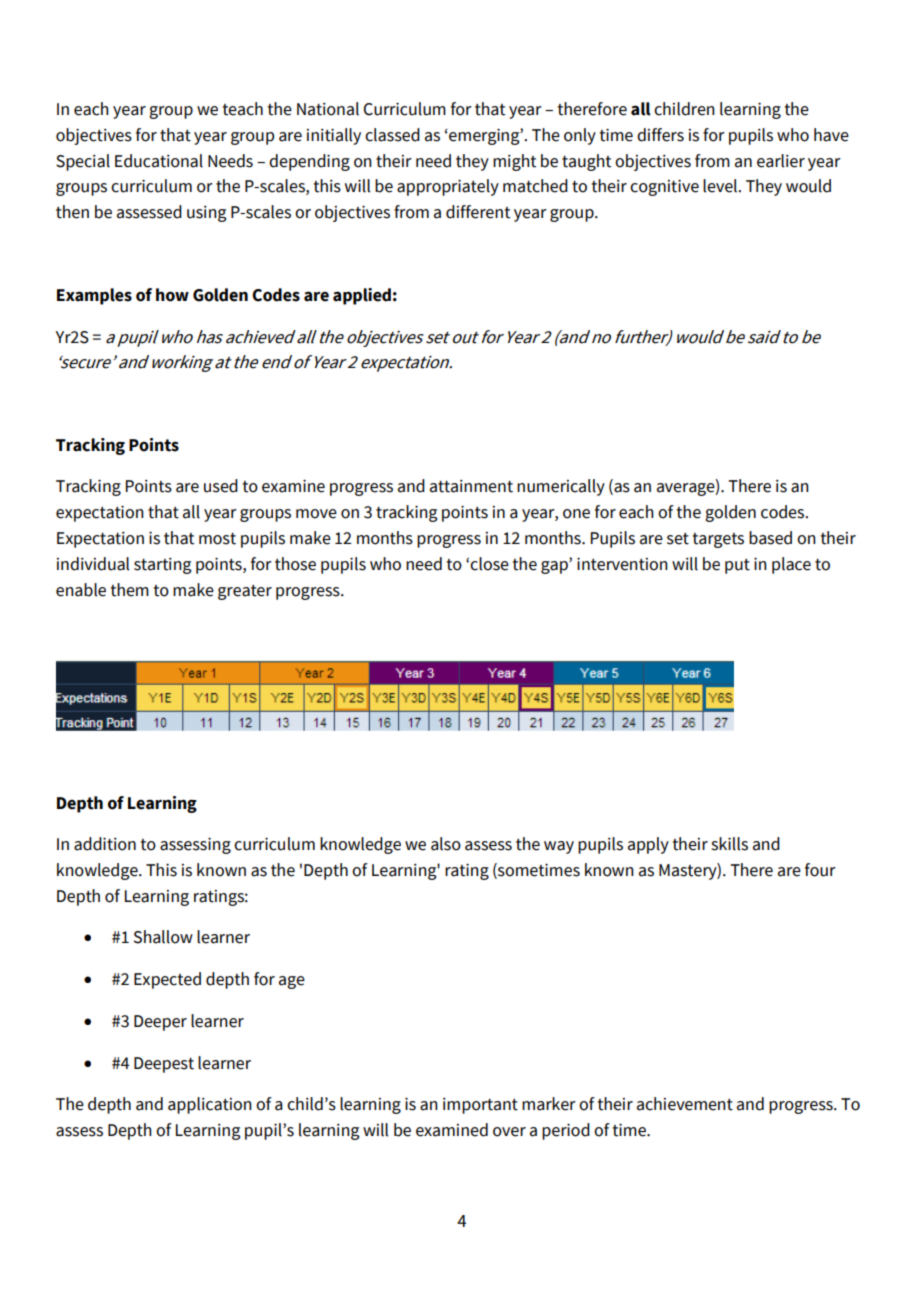 This document has width=924, height=1308. Describe the element at coordinates (781, 161) in the document. I see `earlier` at that location.
